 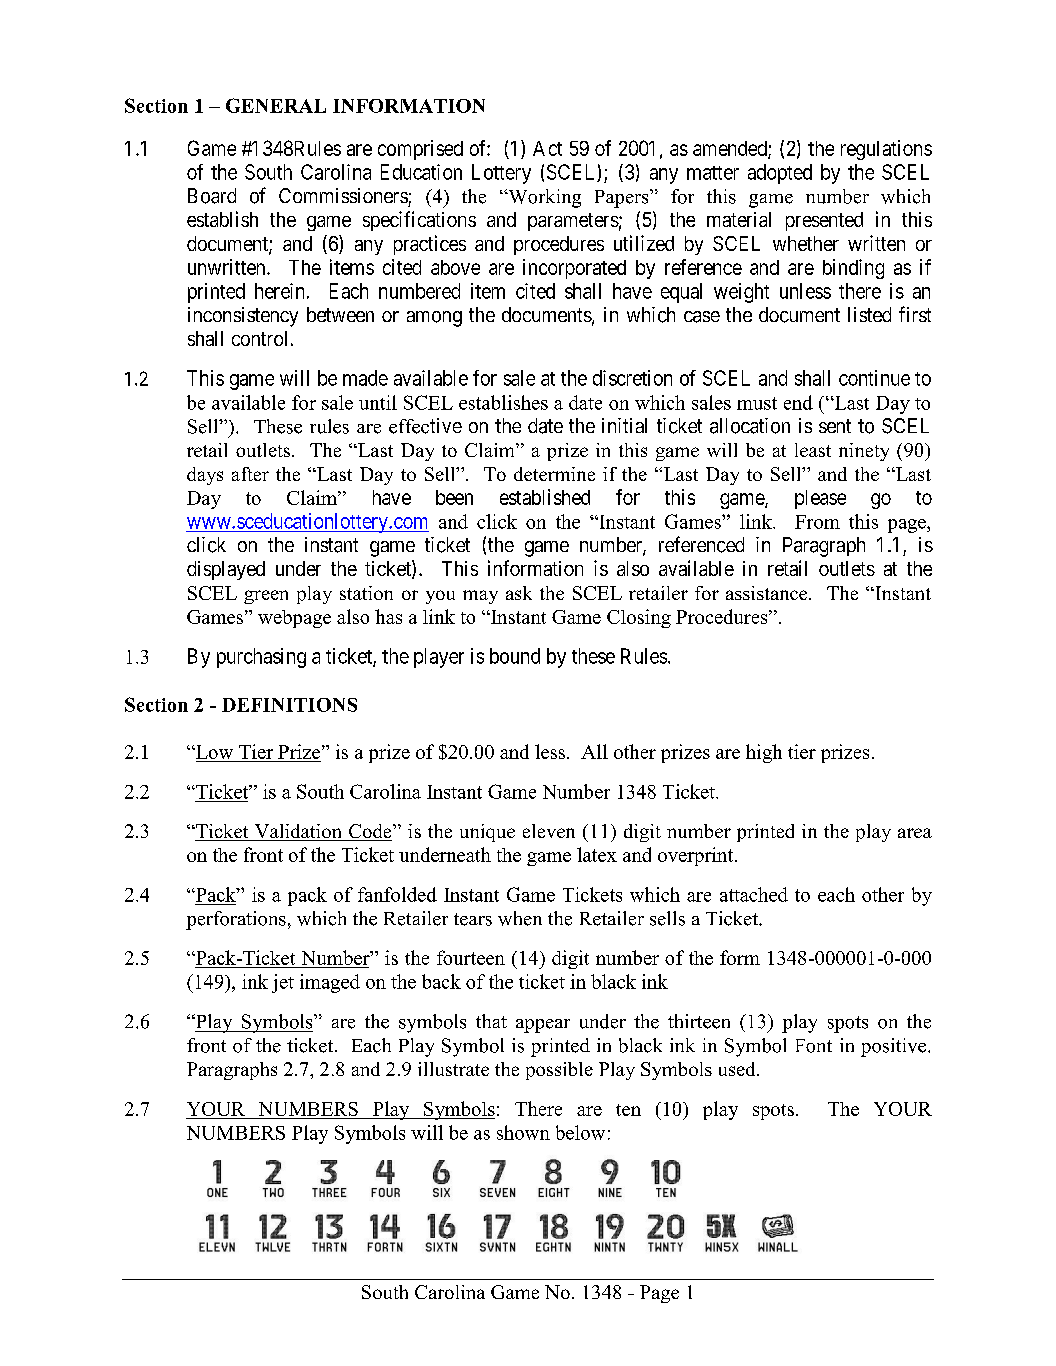 I want to click on jet, so click(x=283, y=983).
